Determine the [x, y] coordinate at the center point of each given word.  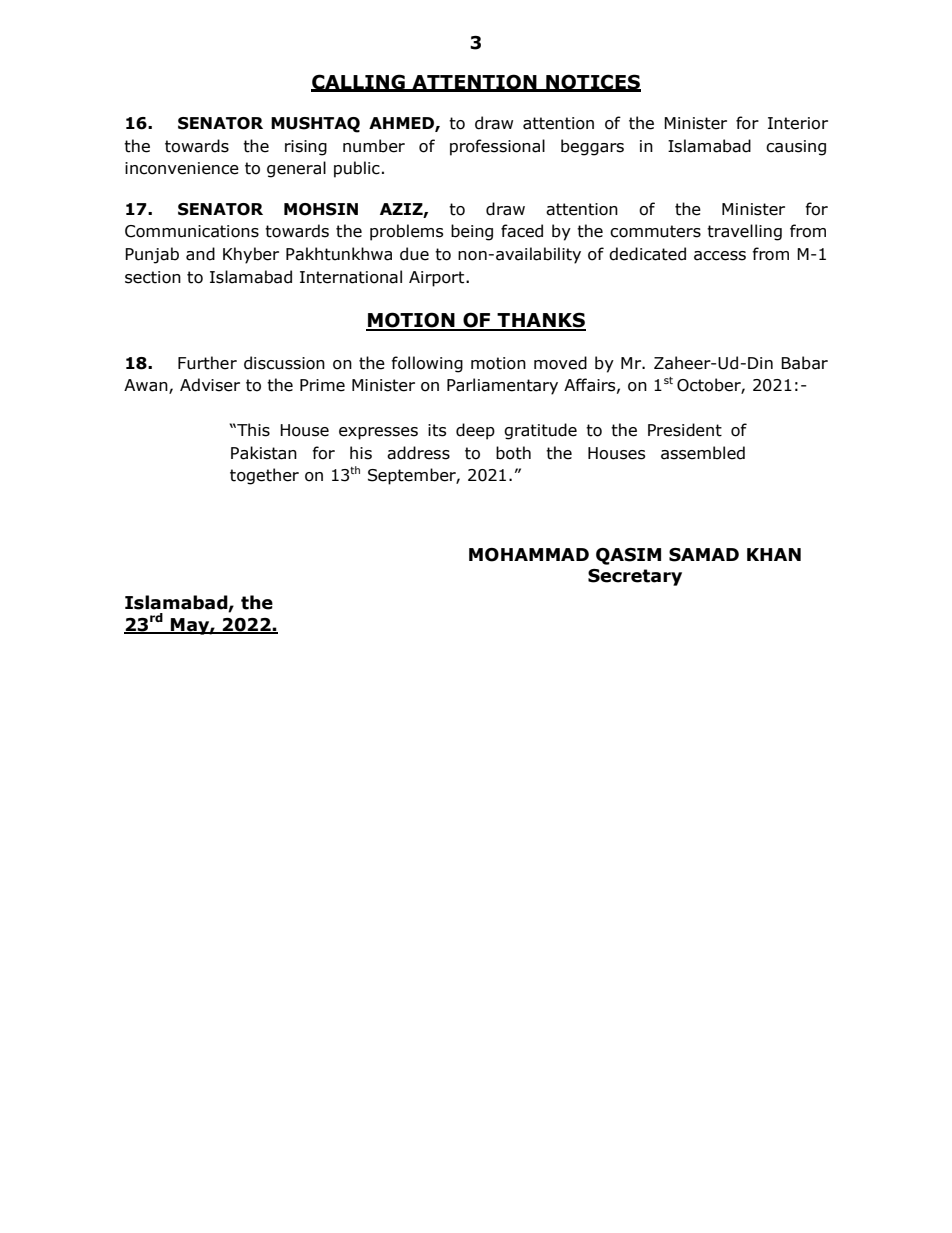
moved [560, 363]
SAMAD [704, 555]
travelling [744, 232]
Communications [192, 231]
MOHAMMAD [529, 555]
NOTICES [592, 82]
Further [207, 363]
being [472, 232]
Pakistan [264, 453]
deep [475, 431]
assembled [703, 453]
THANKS [541, 321]
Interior [798, 123]
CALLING [359, 82]
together [264, 476]
